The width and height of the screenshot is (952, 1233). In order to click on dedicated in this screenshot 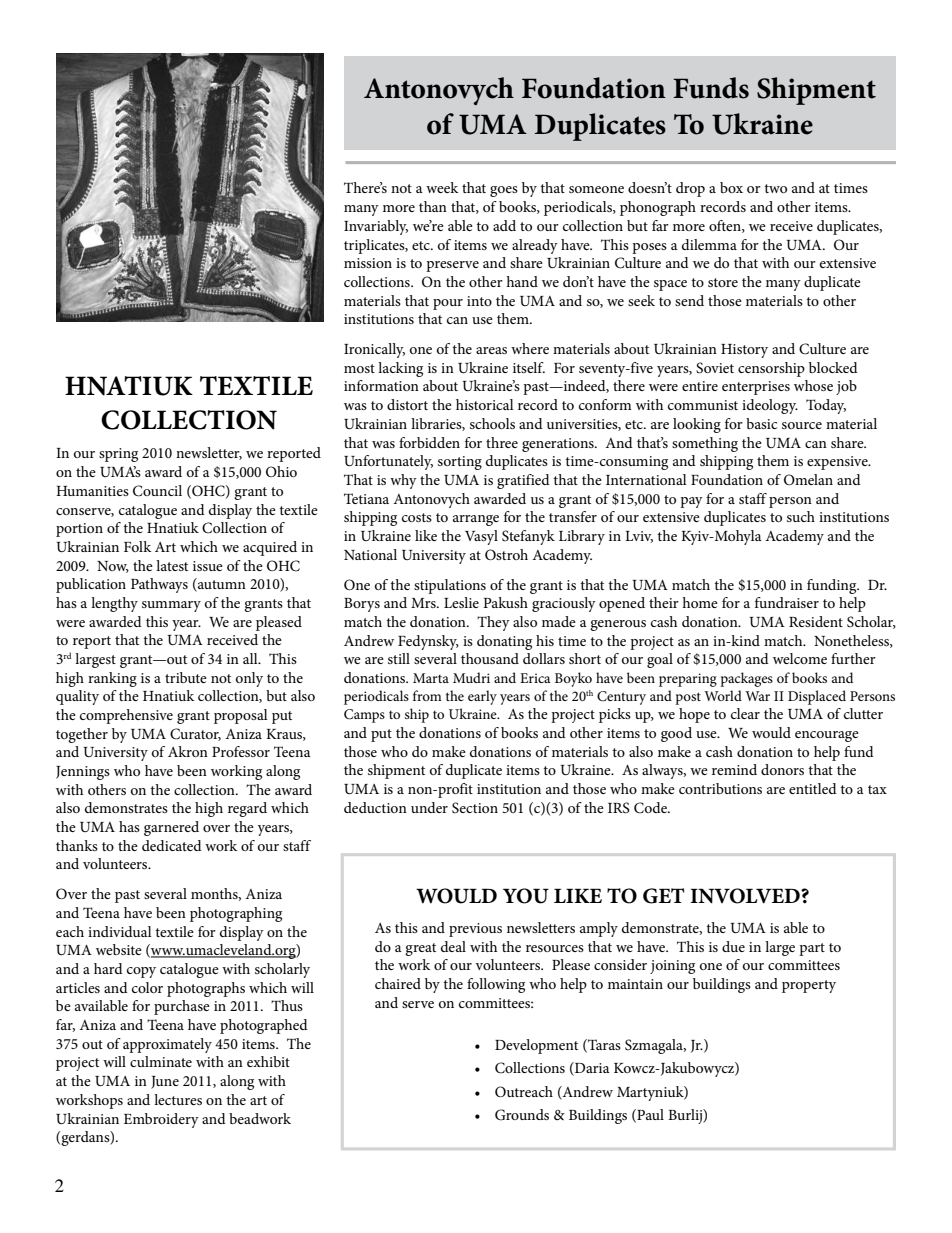, I will do `click(172, 845)`.
